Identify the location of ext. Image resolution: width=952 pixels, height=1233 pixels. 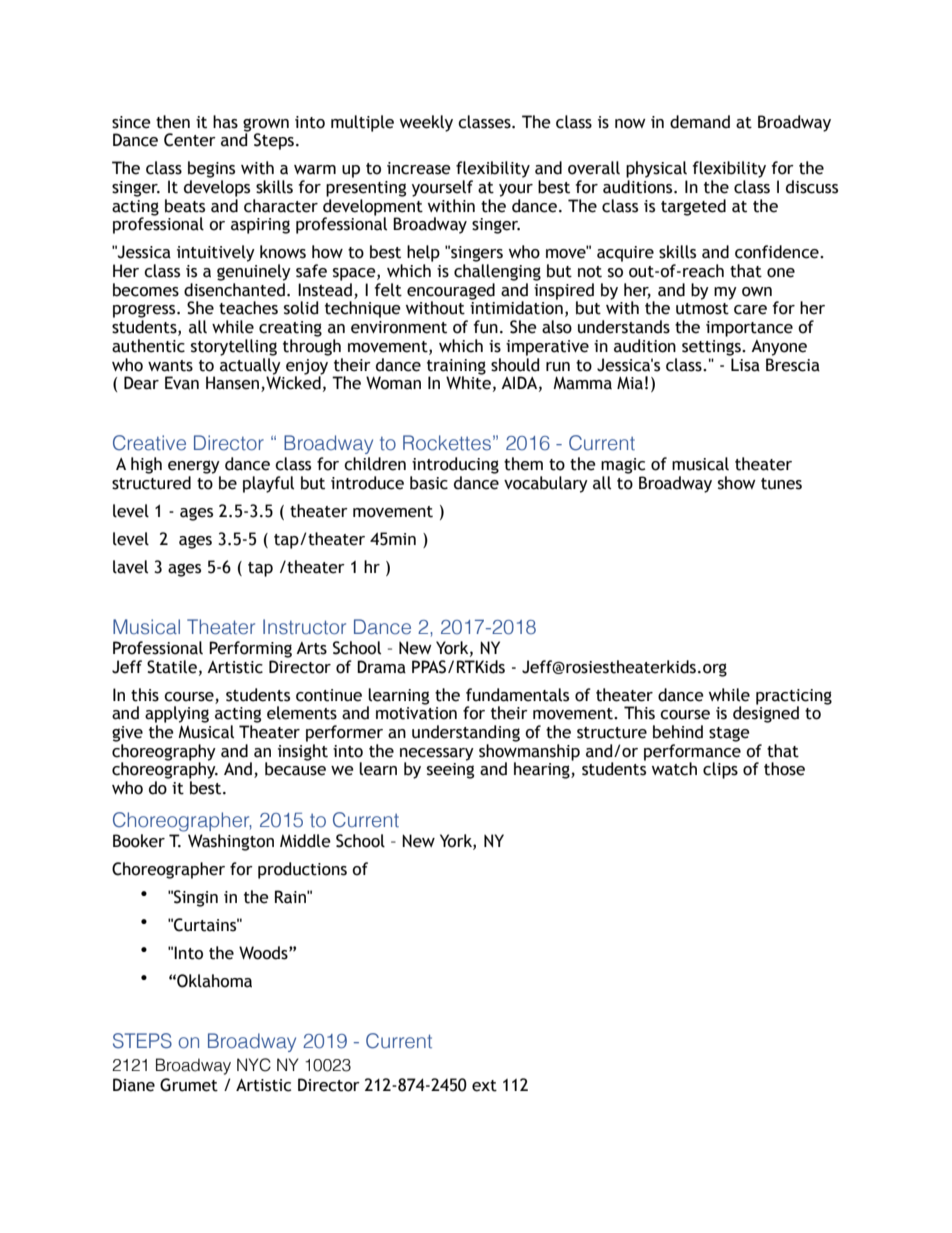
(484, 1086).
